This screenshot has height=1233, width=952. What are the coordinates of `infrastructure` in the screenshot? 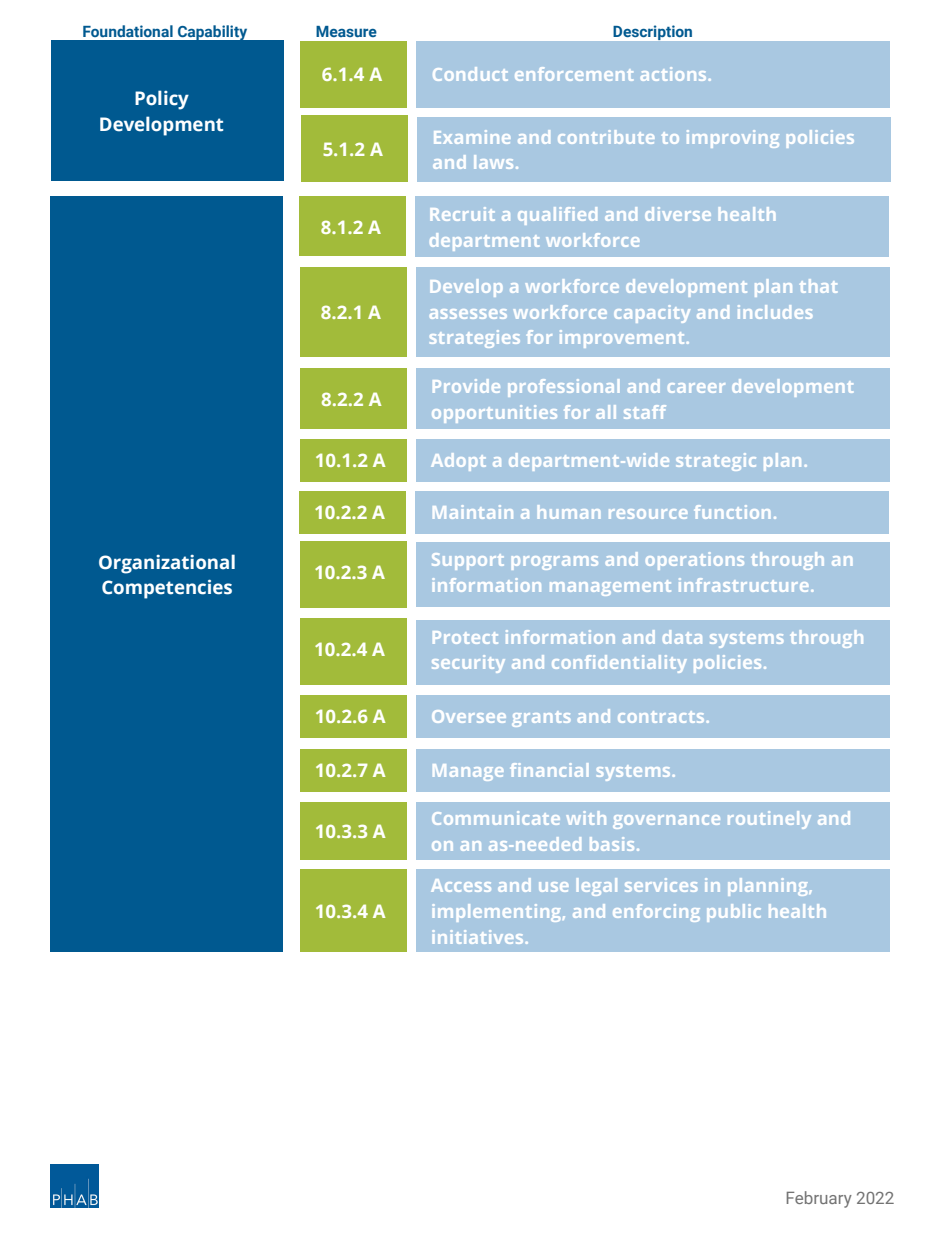 It's located at (743, 585).
